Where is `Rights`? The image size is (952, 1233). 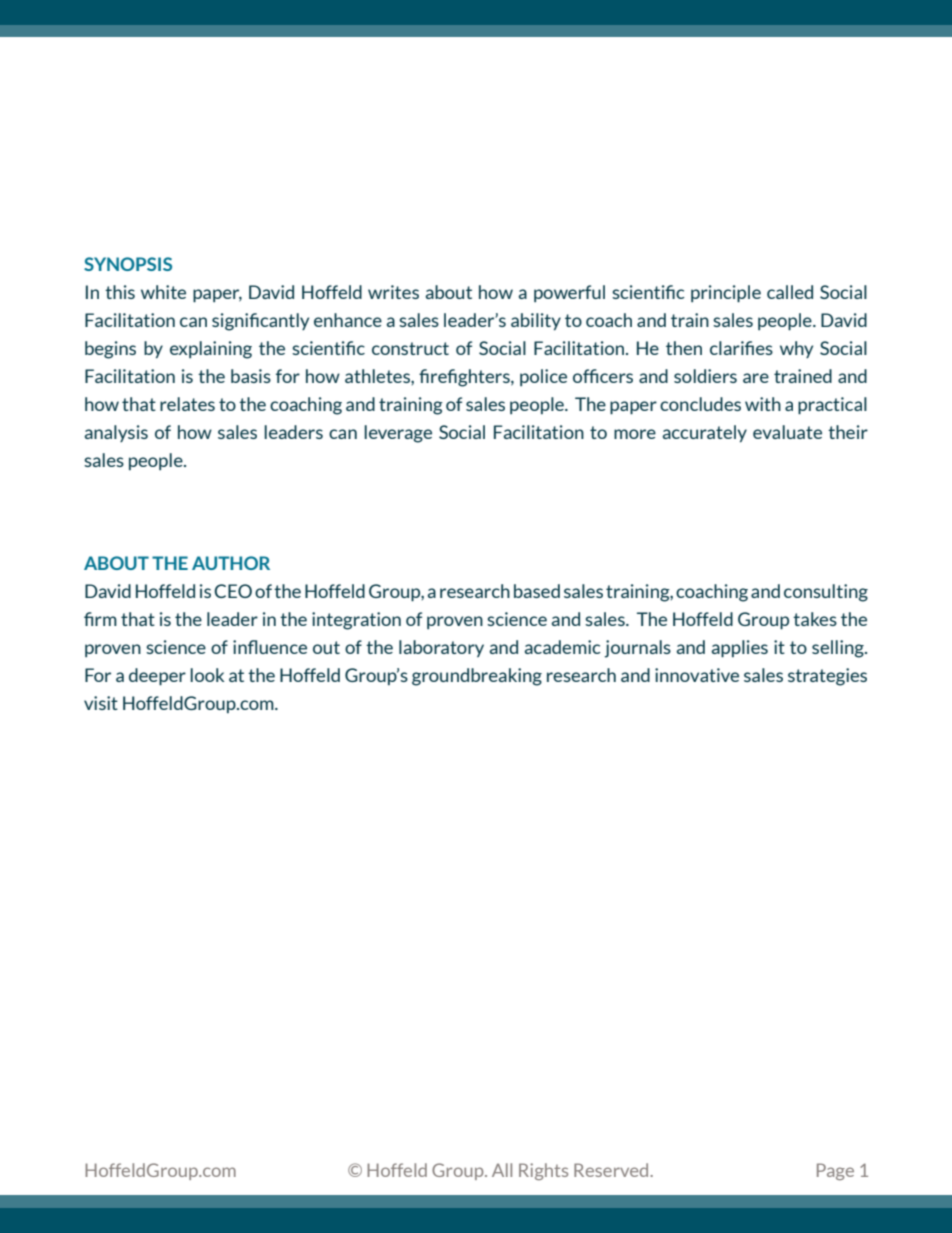 Rights is located at coordinates (543, 1171).
